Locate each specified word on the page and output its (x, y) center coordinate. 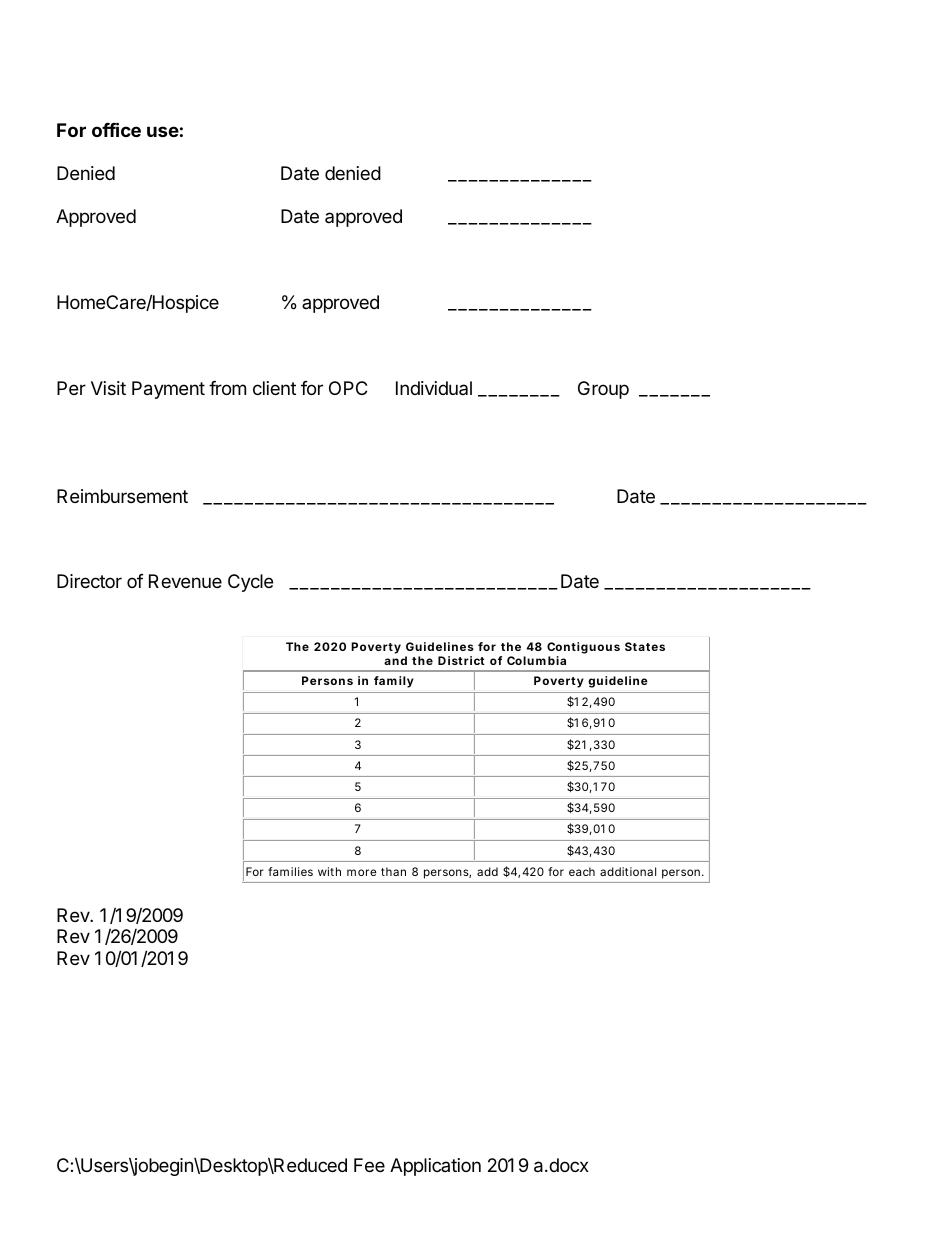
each (582, 871)
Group (603, 390)
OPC (348, 388)
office (116, 129)
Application (435, 1167)
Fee (369, 1165)
